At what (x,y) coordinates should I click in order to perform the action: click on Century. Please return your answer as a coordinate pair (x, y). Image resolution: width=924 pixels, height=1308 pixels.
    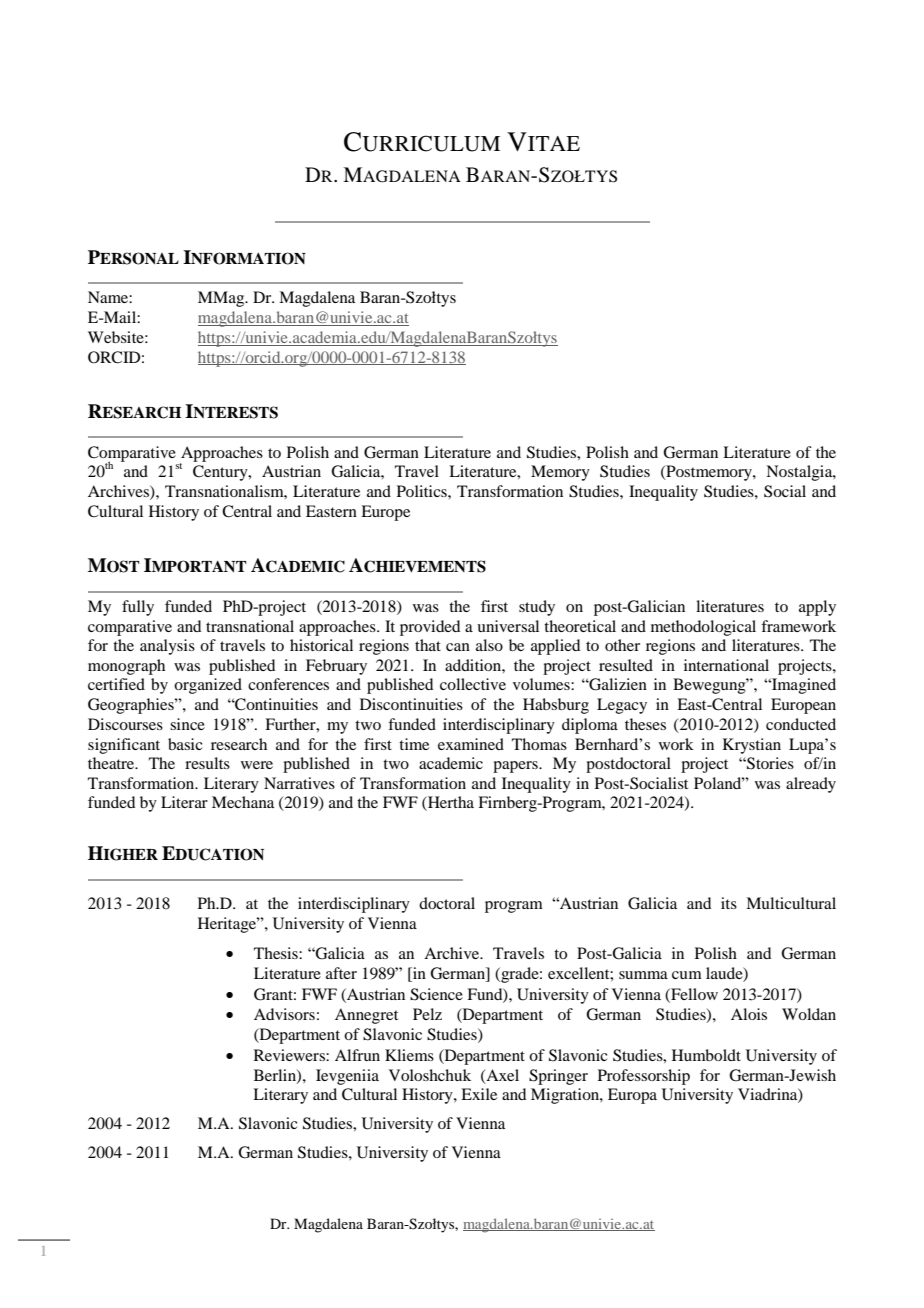
    Looking at the image, I should click on (221, 473).
